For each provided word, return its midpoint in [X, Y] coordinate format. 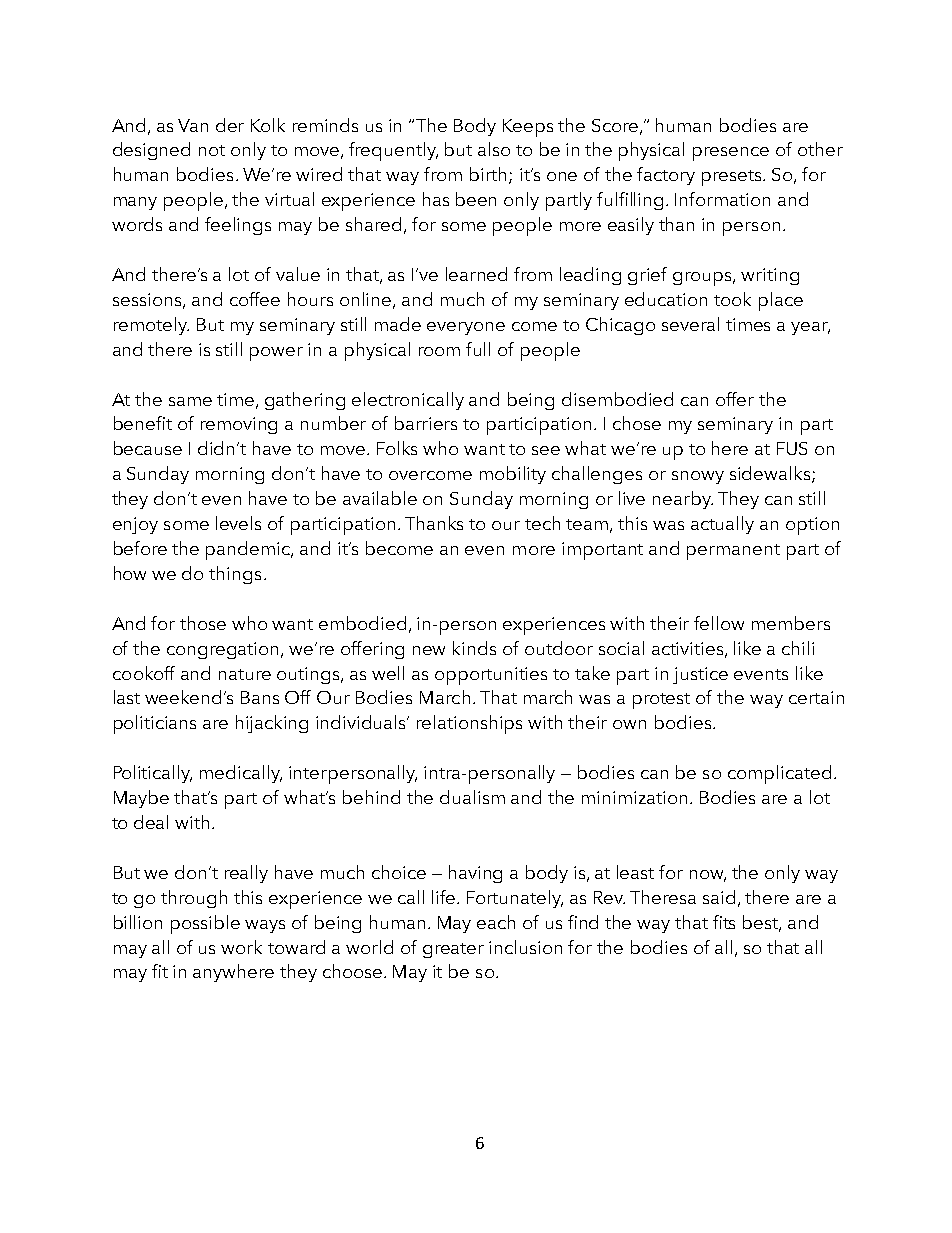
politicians [155, 724]
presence [731, 154]
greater [453, 950]
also [494, 149]
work [241, 947]
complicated [779, 774]
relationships [469, 724]
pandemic [249, 550]
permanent [733, 552]
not [212, 150]
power [276, 354]
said [719, 897]
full [478, 349]
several [690, 324]
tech [542, 523]
